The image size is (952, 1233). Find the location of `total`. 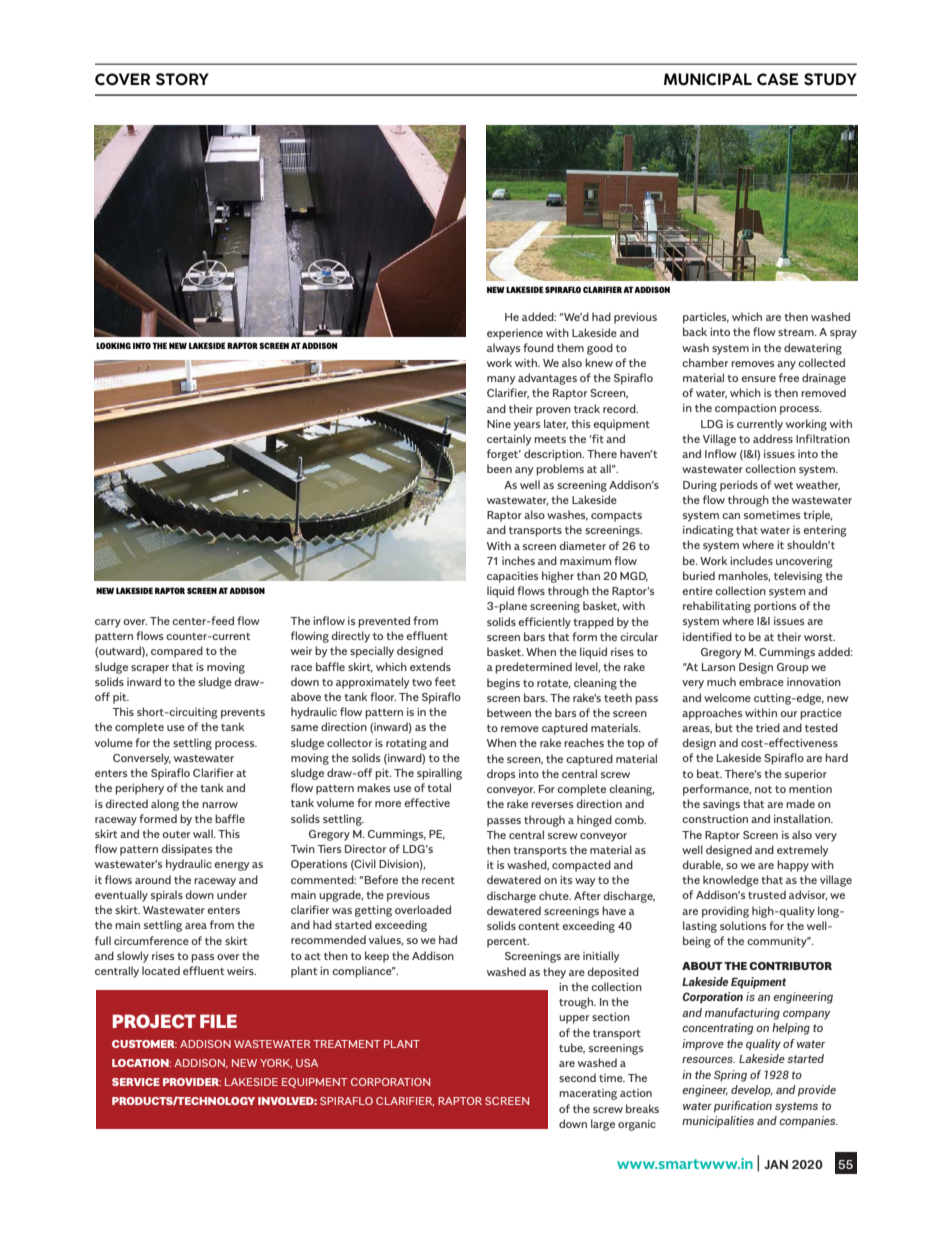

total is located at coordinates (439, 787).
